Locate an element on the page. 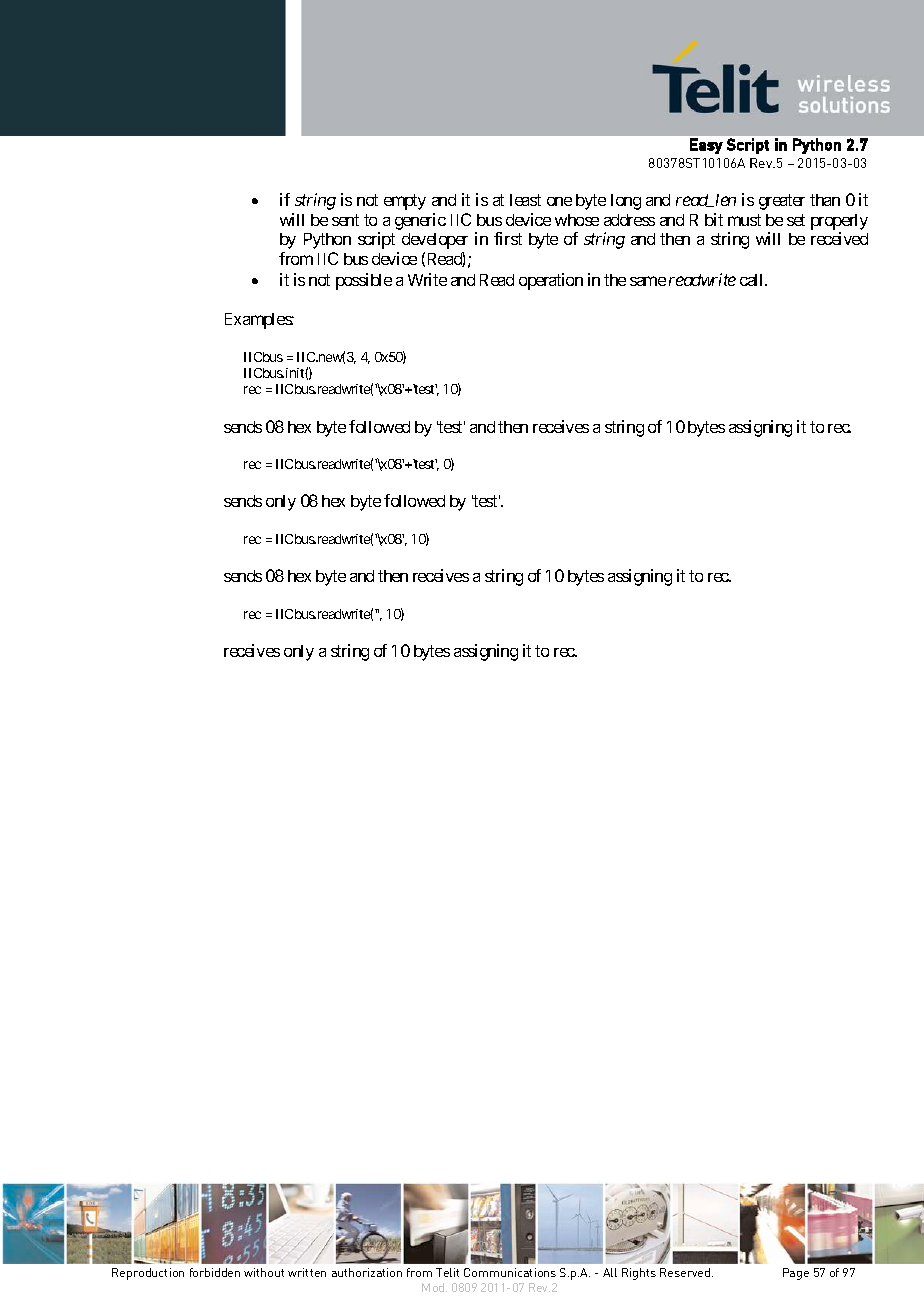  Page is located at coordinates (796, 1274).
